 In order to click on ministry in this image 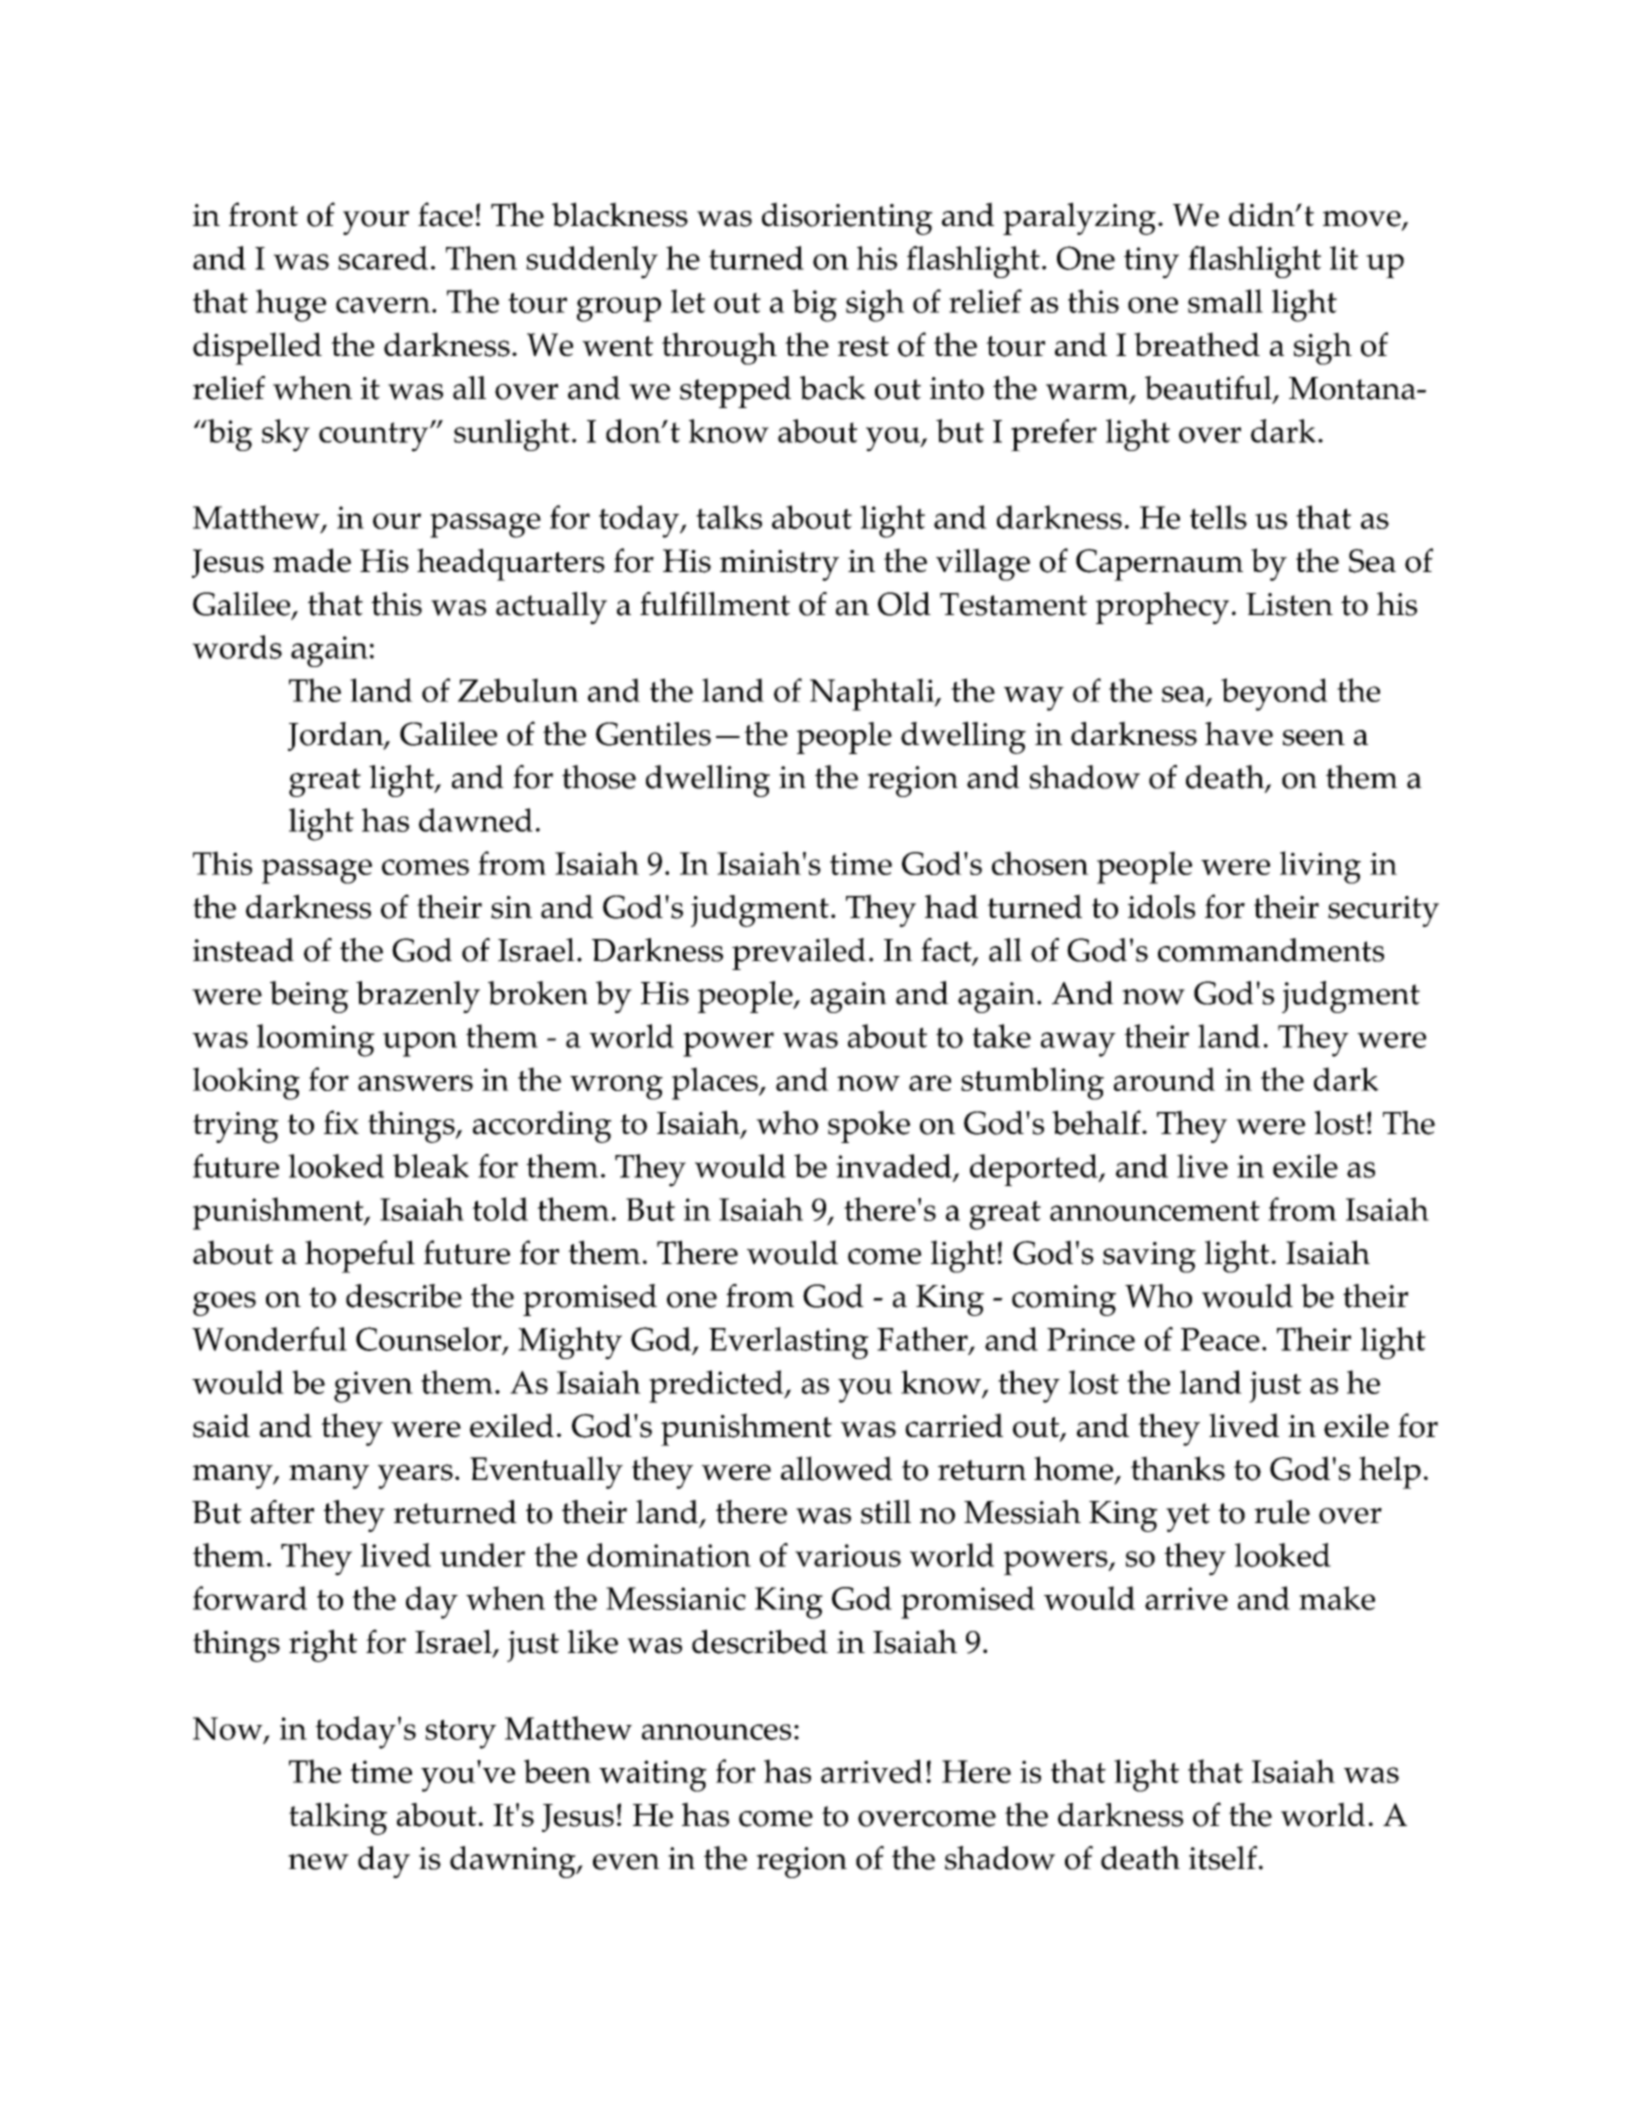, I will do `click(779, 565)`.
